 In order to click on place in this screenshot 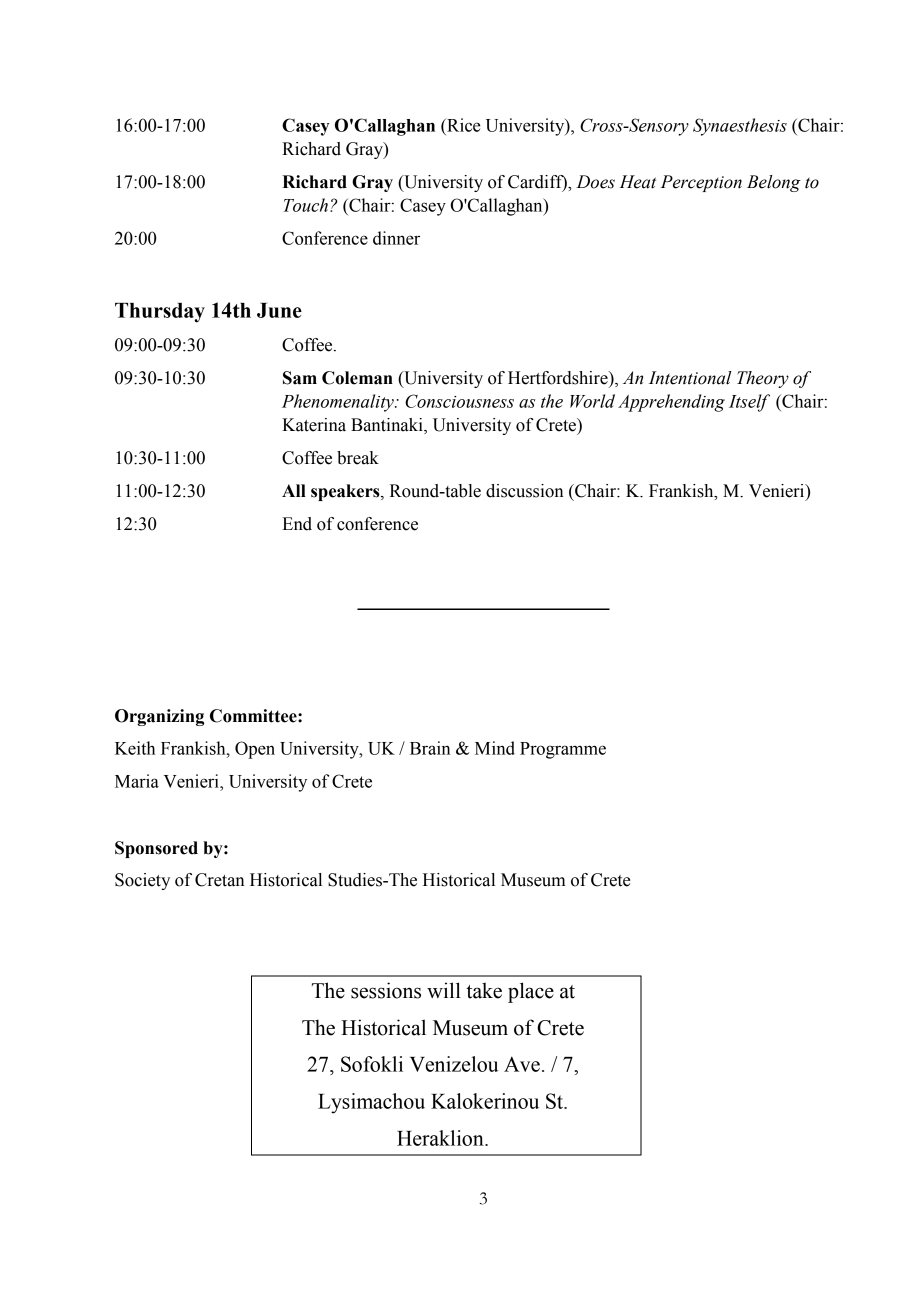, I will do `click(531, 992)`.
